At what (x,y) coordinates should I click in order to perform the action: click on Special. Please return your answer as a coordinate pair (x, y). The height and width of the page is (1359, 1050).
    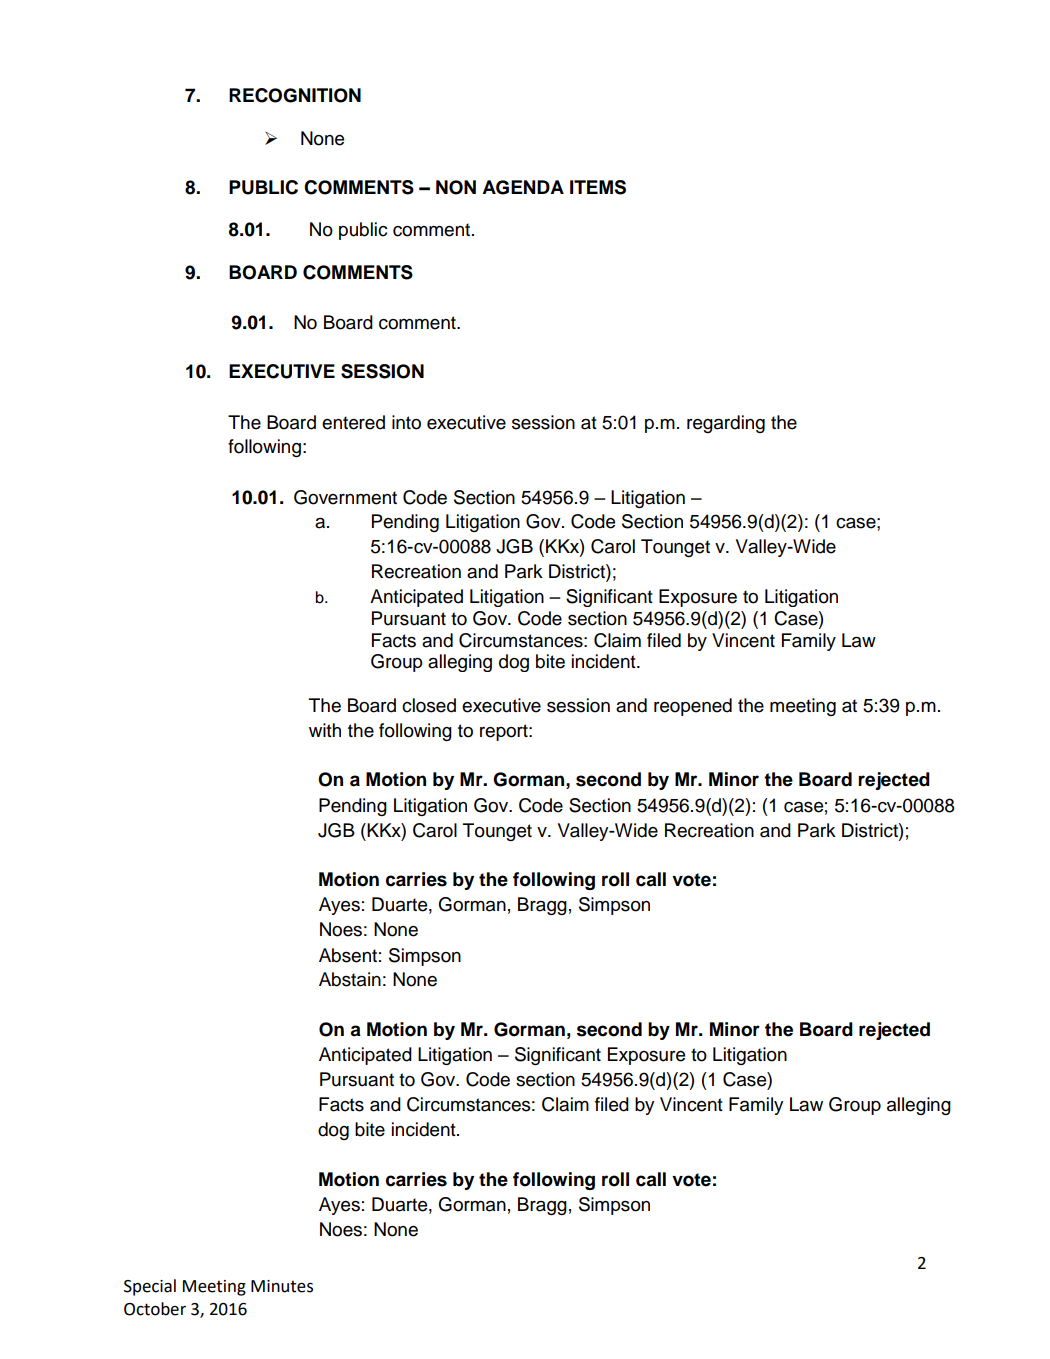
    Looking at the image, I should click on (150, 1287).
